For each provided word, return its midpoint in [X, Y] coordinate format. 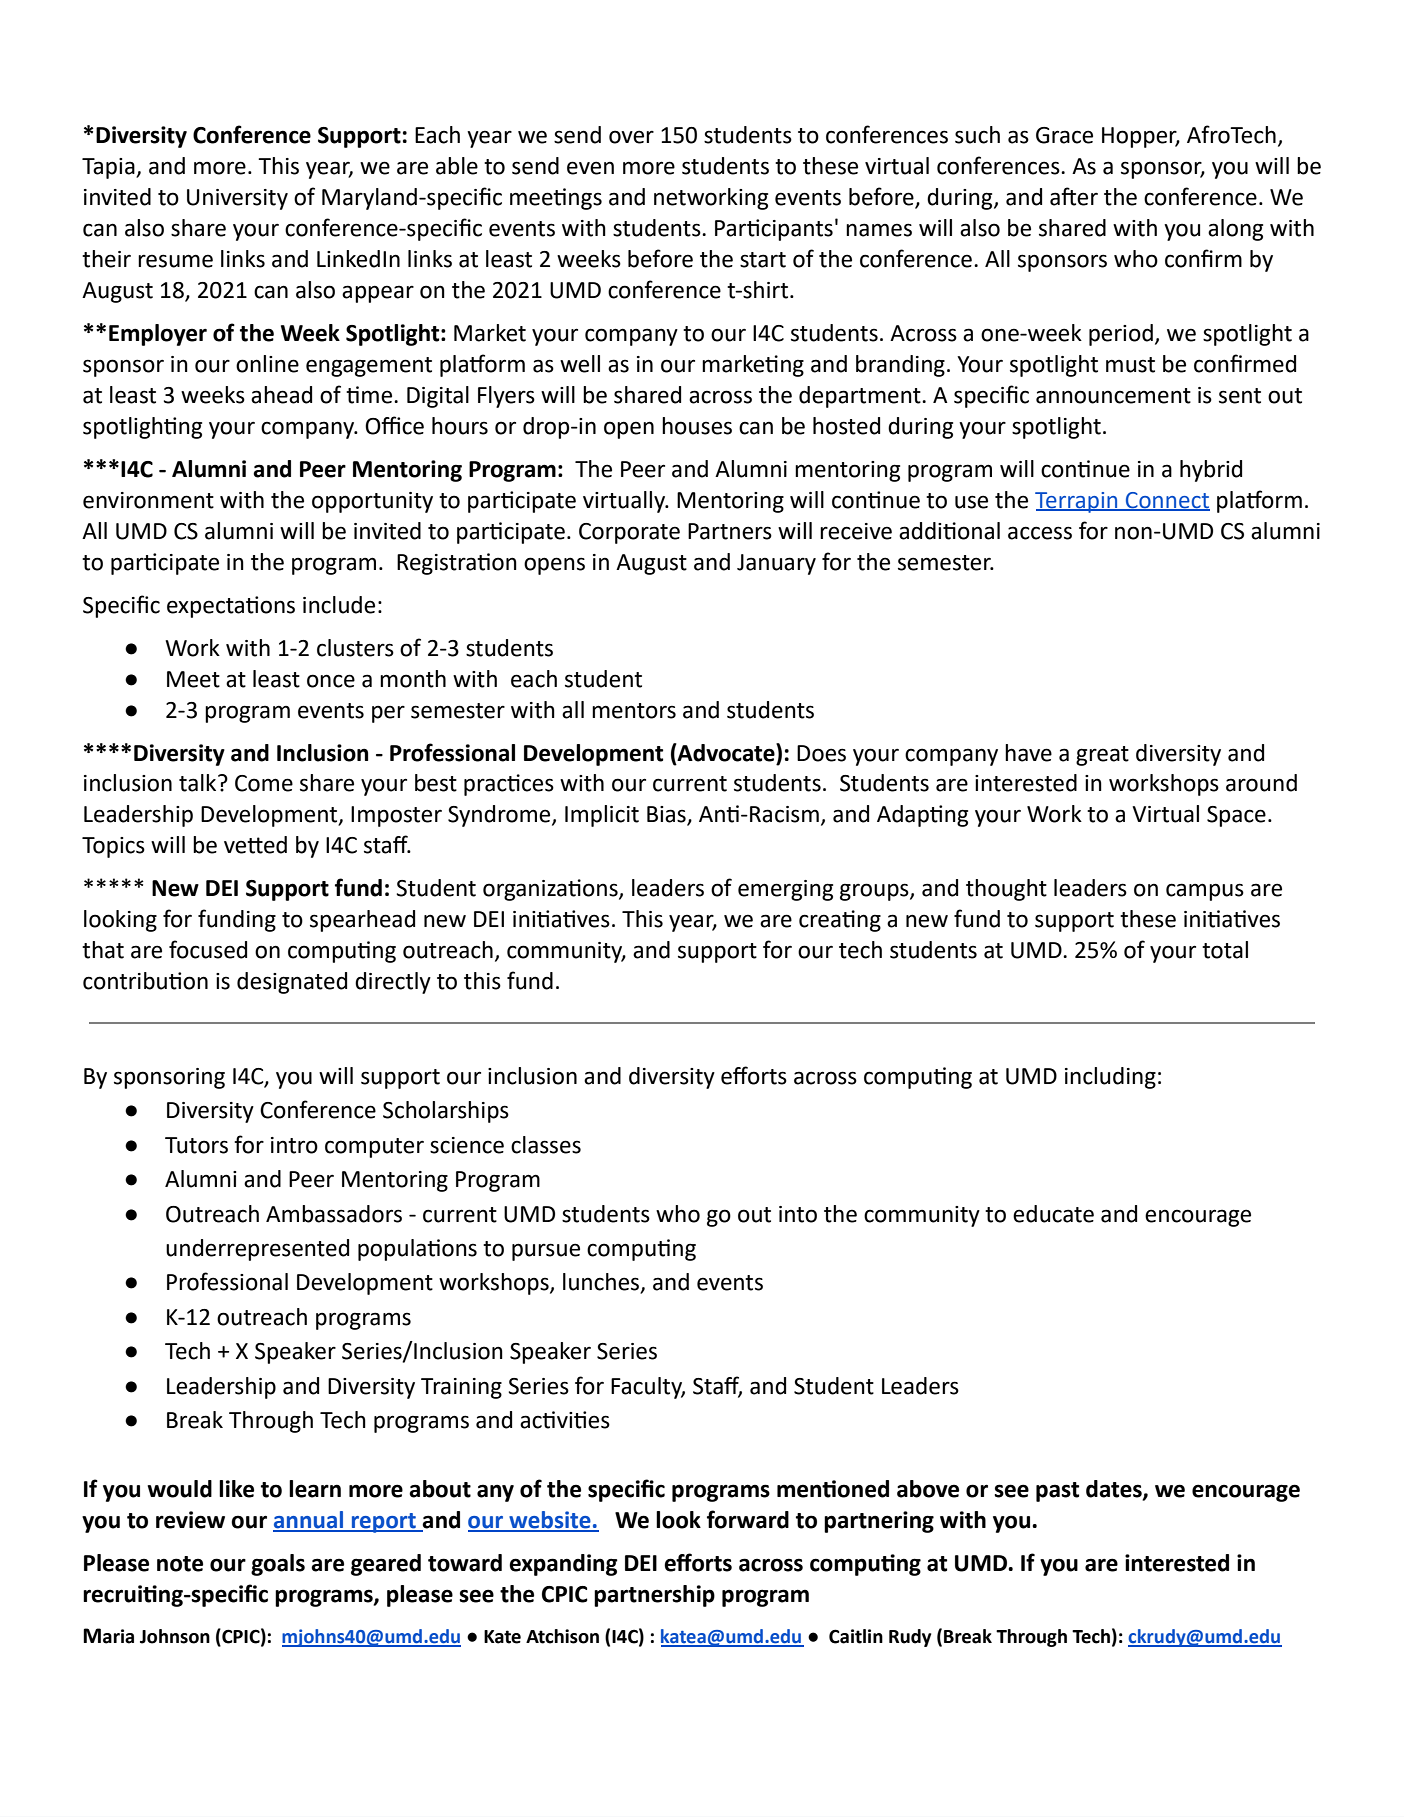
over [631, 137]
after [1074, 196]
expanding [563, 1565]
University [237, 199]
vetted [255, 845]
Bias [667, 815]
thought [1006, 890]
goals [278, 1565]
